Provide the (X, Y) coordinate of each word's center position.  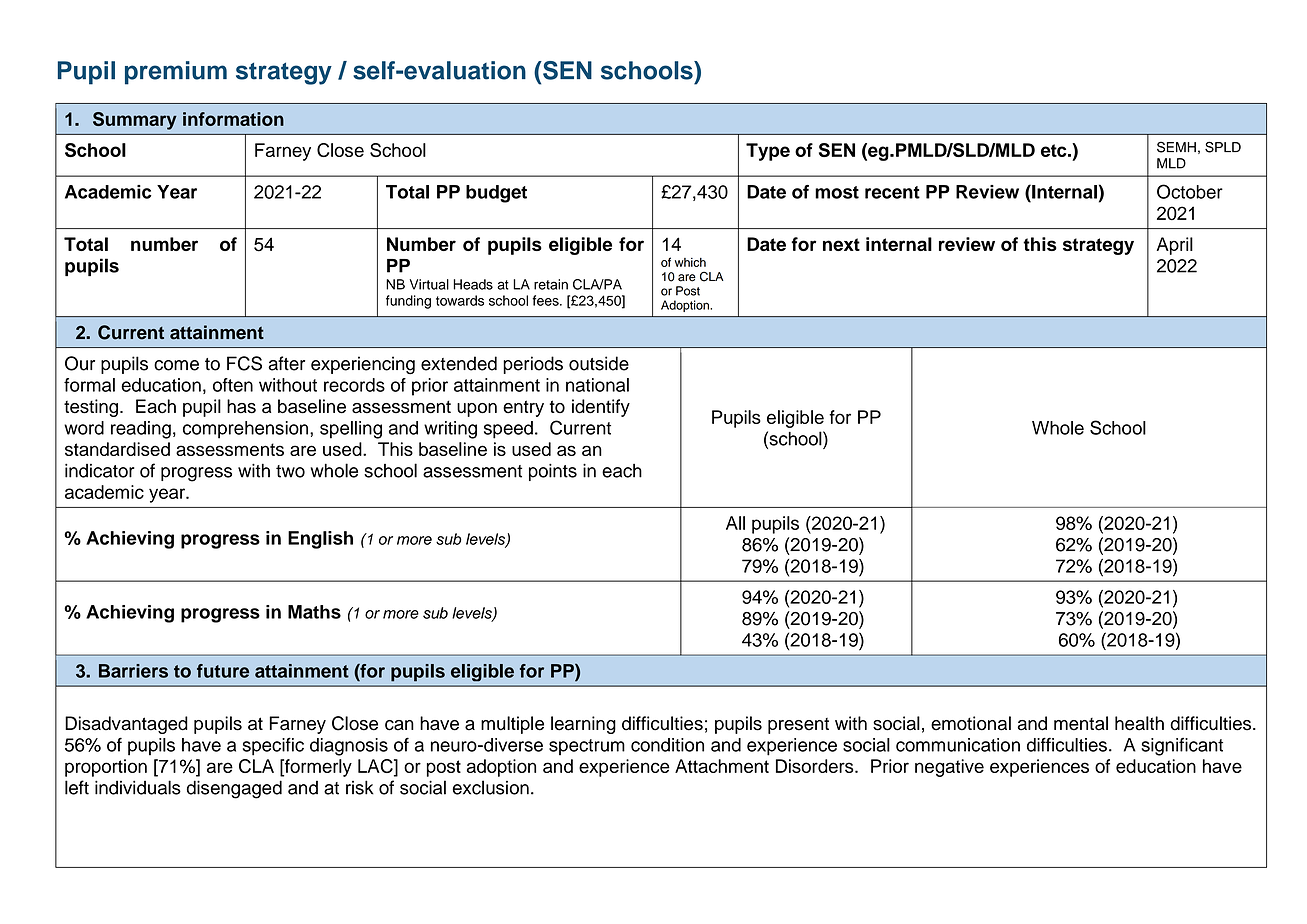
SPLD (1223, 147)
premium (176, 73)
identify (601, 408)
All (735, 523)
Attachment (722, 766)
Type (768, 152)
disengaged (234, 789)
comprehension (247, 430)
